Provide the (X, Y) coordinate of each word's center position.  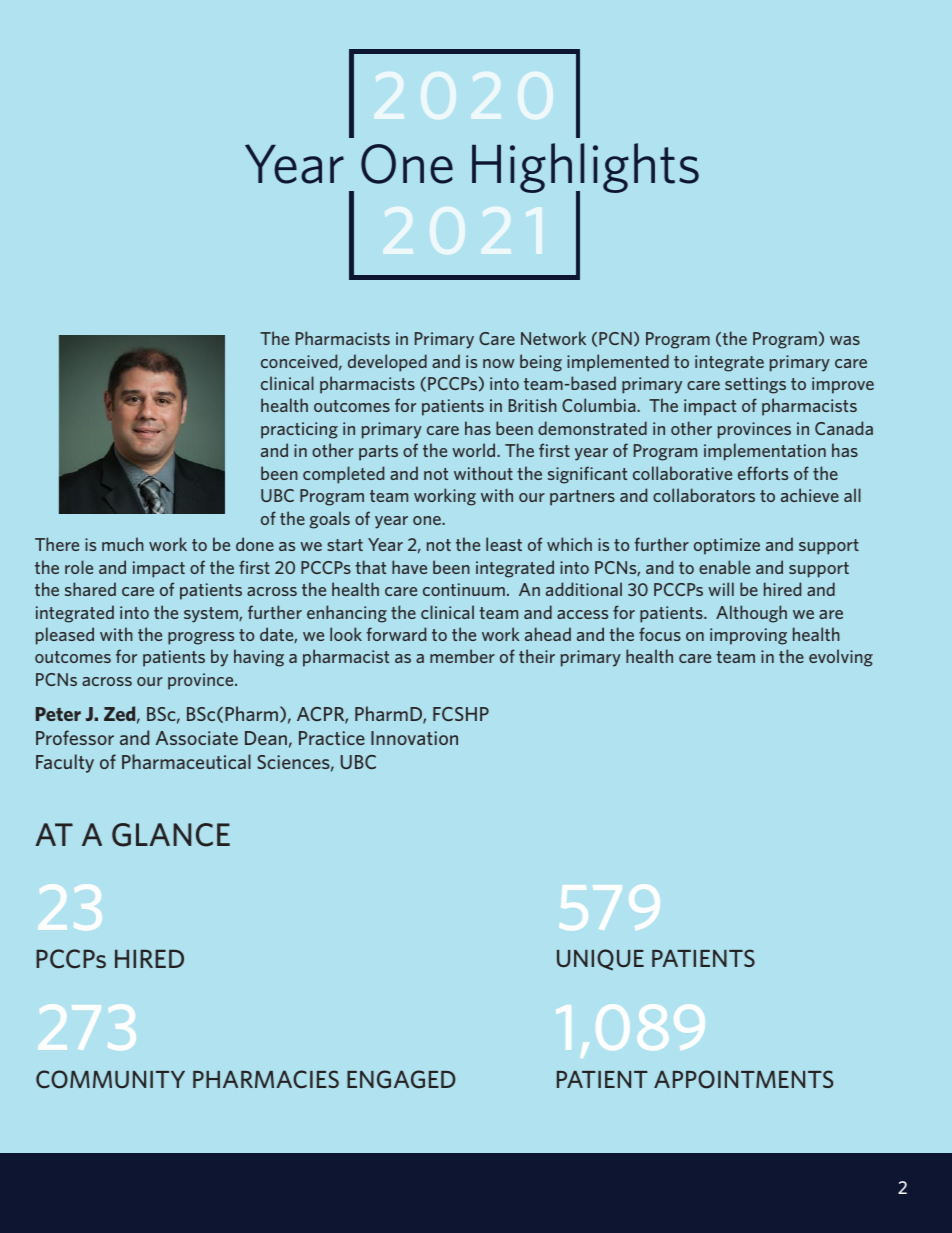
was (845, 340)
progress (201, 638)
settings (755, 385)
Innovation (414, 738)
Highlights (585, 169)
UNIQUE (600, 960)
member (462, 656)
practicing (299, 430)
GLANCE (171, 835)
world (475, 450)
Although (751, 614)
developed (387, 363)
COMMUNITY (110, 1079)
